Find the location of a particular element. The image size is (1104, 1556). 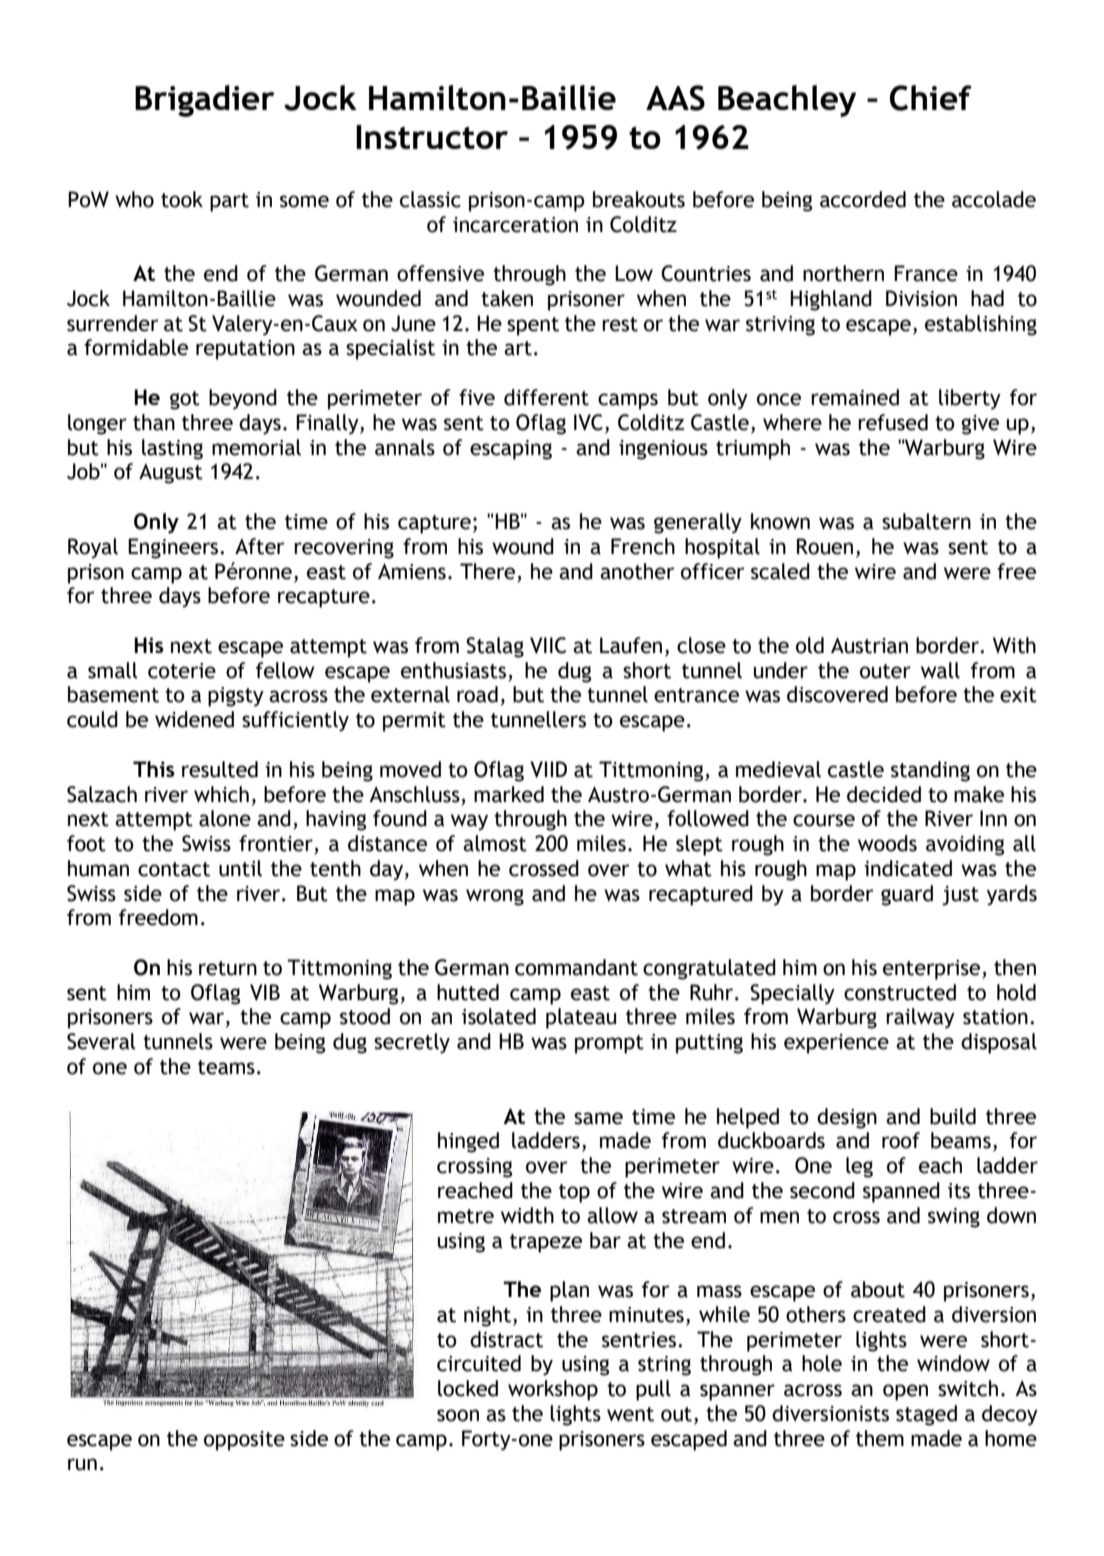

marked is located at coordinates (509, 794).
